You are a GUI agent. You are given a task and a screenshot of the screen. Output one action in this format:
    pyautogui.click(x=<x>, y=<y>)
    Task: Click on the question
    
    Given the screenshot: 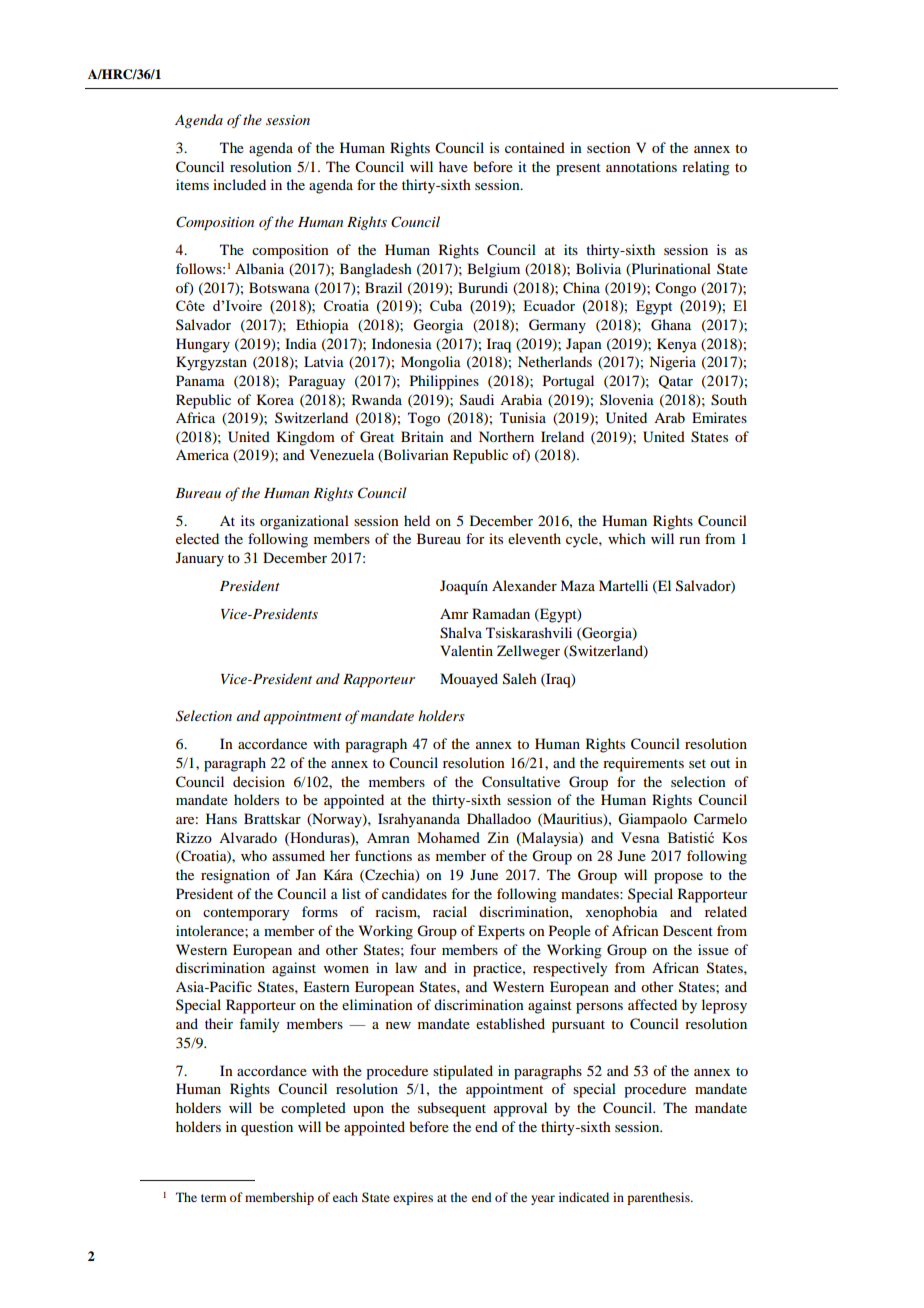 What is the action you would take?
    pyautogui.click(x=267, y=1128)
